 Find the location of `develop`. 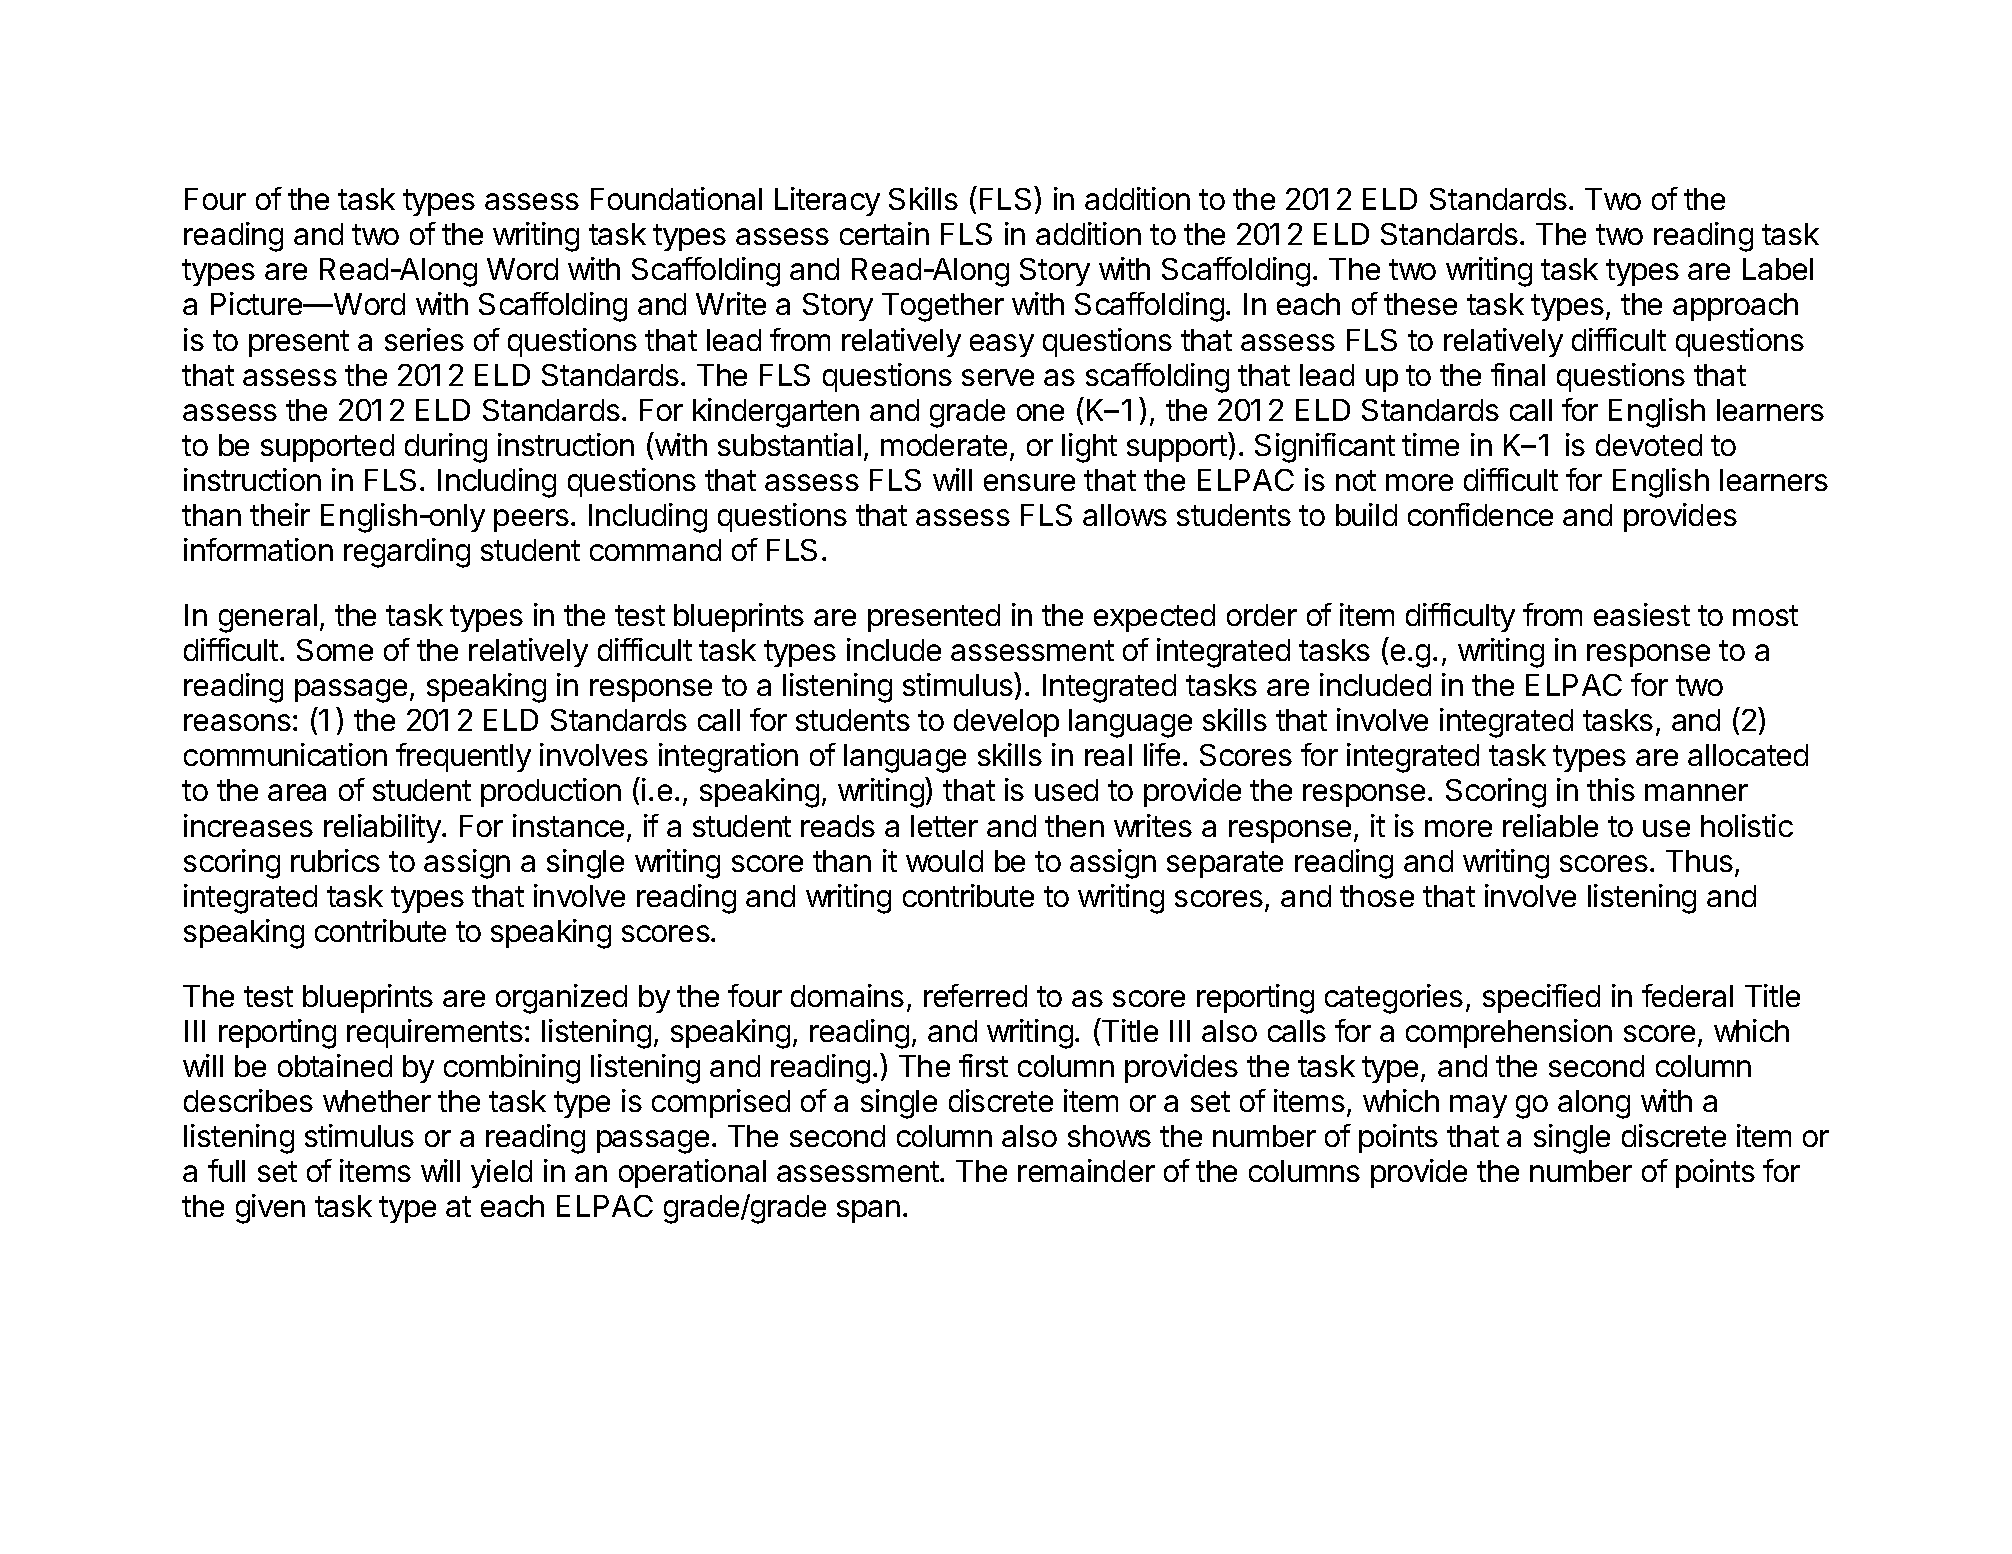

develop is located at coordinates (1006, 723).
